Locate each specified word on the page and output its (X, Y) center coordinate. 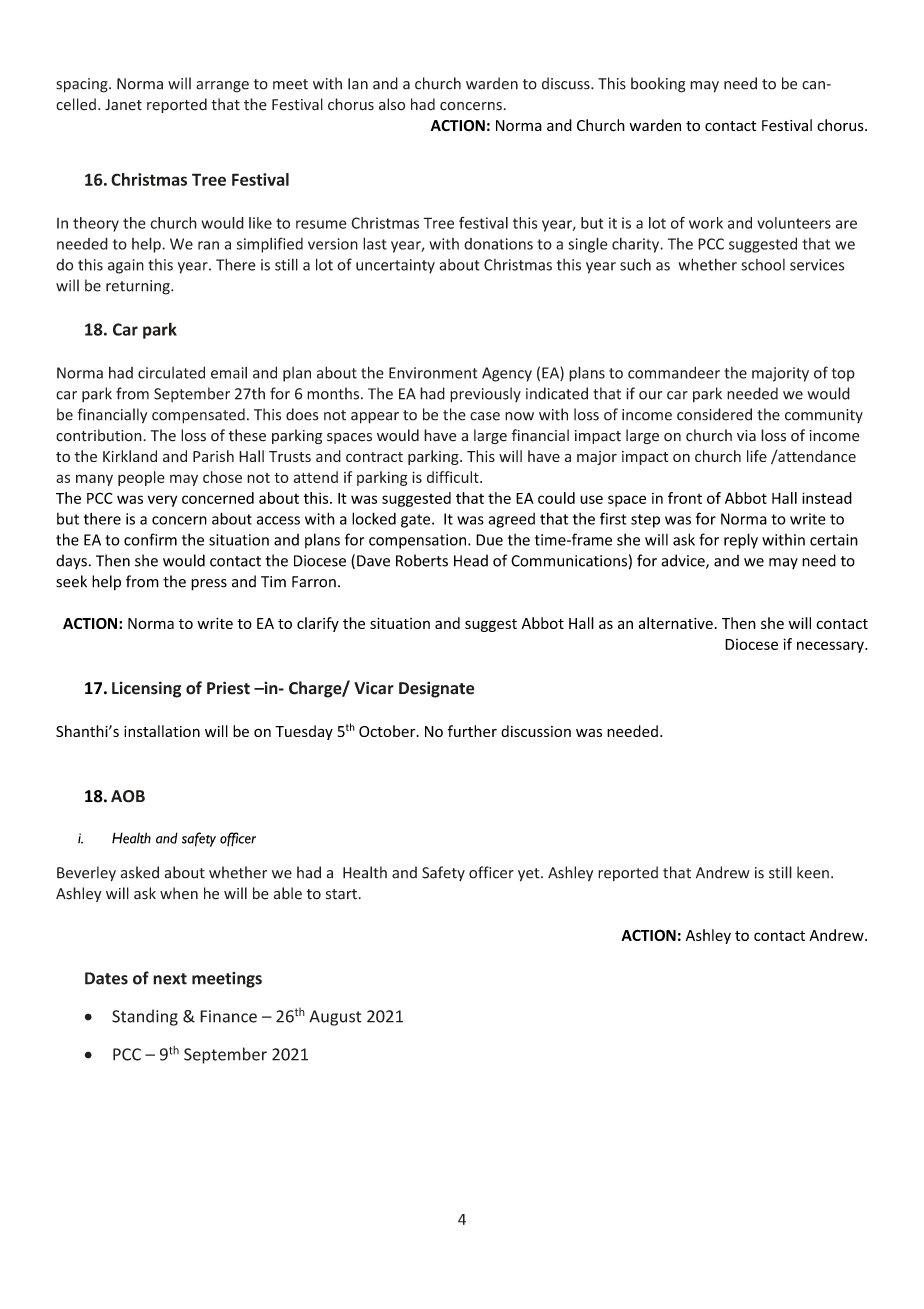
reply (741, 541)
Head (471, 560)
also (392, 104)
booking (658, 85)
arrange (222, 87)
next (170, 979)
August (335, 1018)
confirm (150, 539)
